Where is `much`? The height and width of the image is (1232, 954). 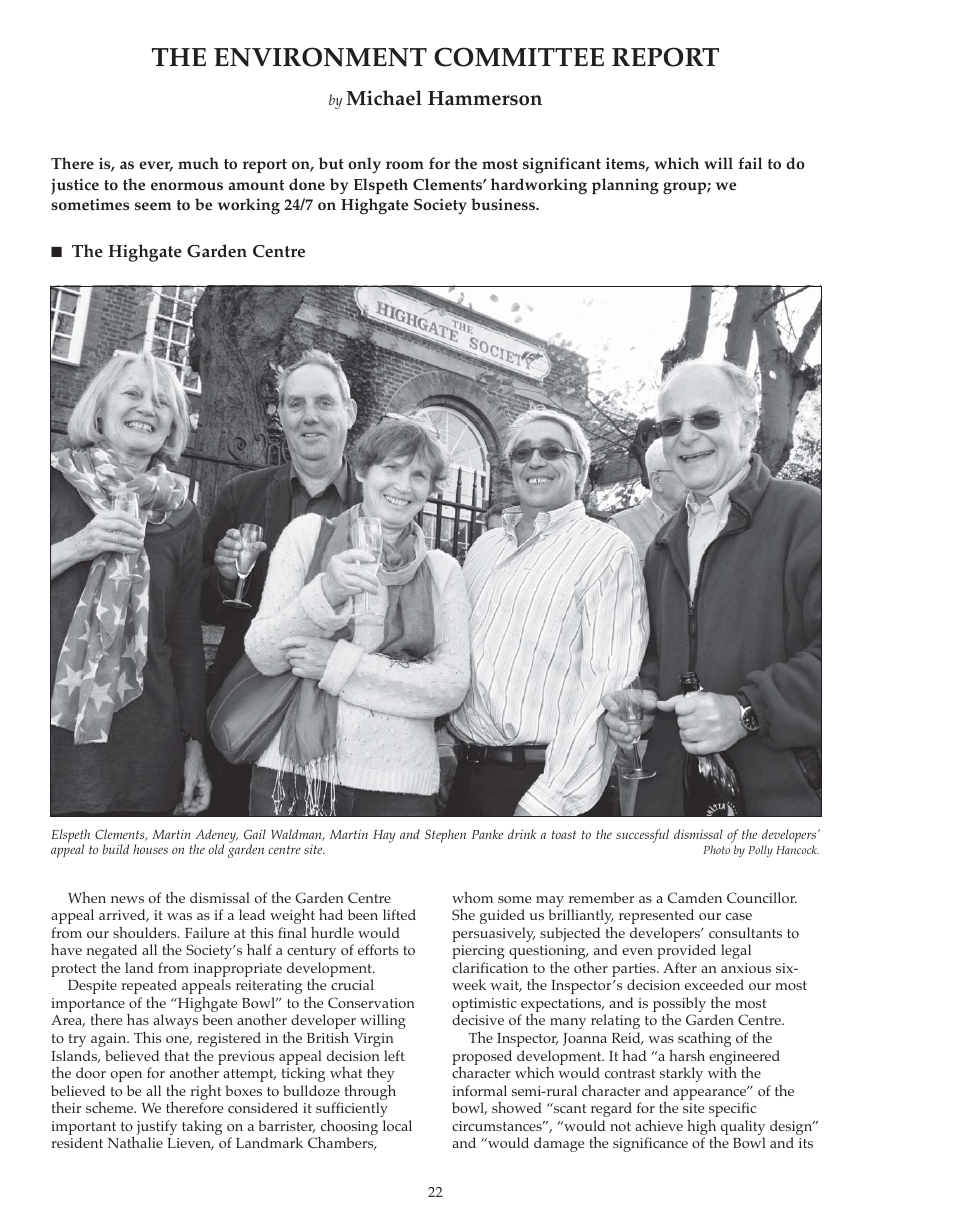
much is located at coordinates (198, 163).
